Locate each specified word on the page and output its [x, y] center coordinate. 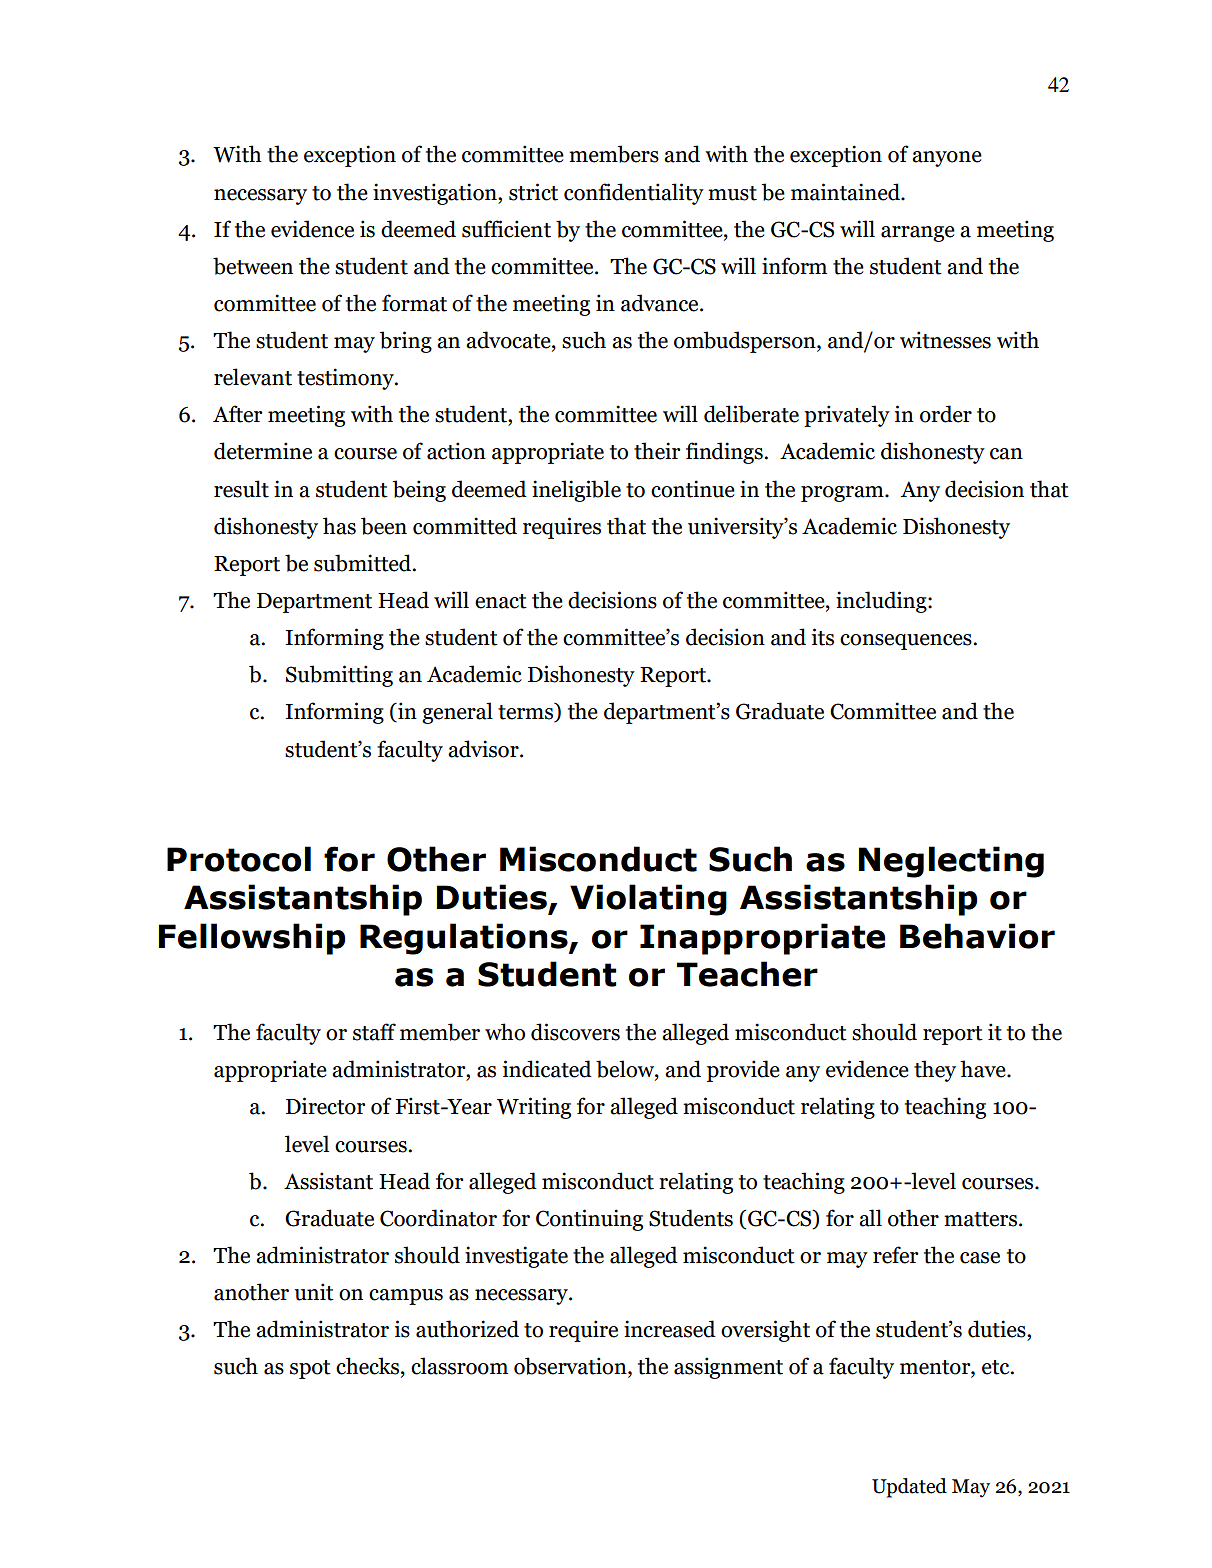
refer [896, 1255]
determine [263, 451]
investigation [436, 194]
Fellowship [252, 939]
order [946, 414]
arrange [918, 234]
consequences [907, 642]
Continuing [589, 1220]
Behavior [977, 936]
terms [527, 712]
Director [326, 1106]
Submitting [339, 676]
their [657, 451]
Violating [648, 900]
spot [310, 1369]
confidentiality [634, 194]
